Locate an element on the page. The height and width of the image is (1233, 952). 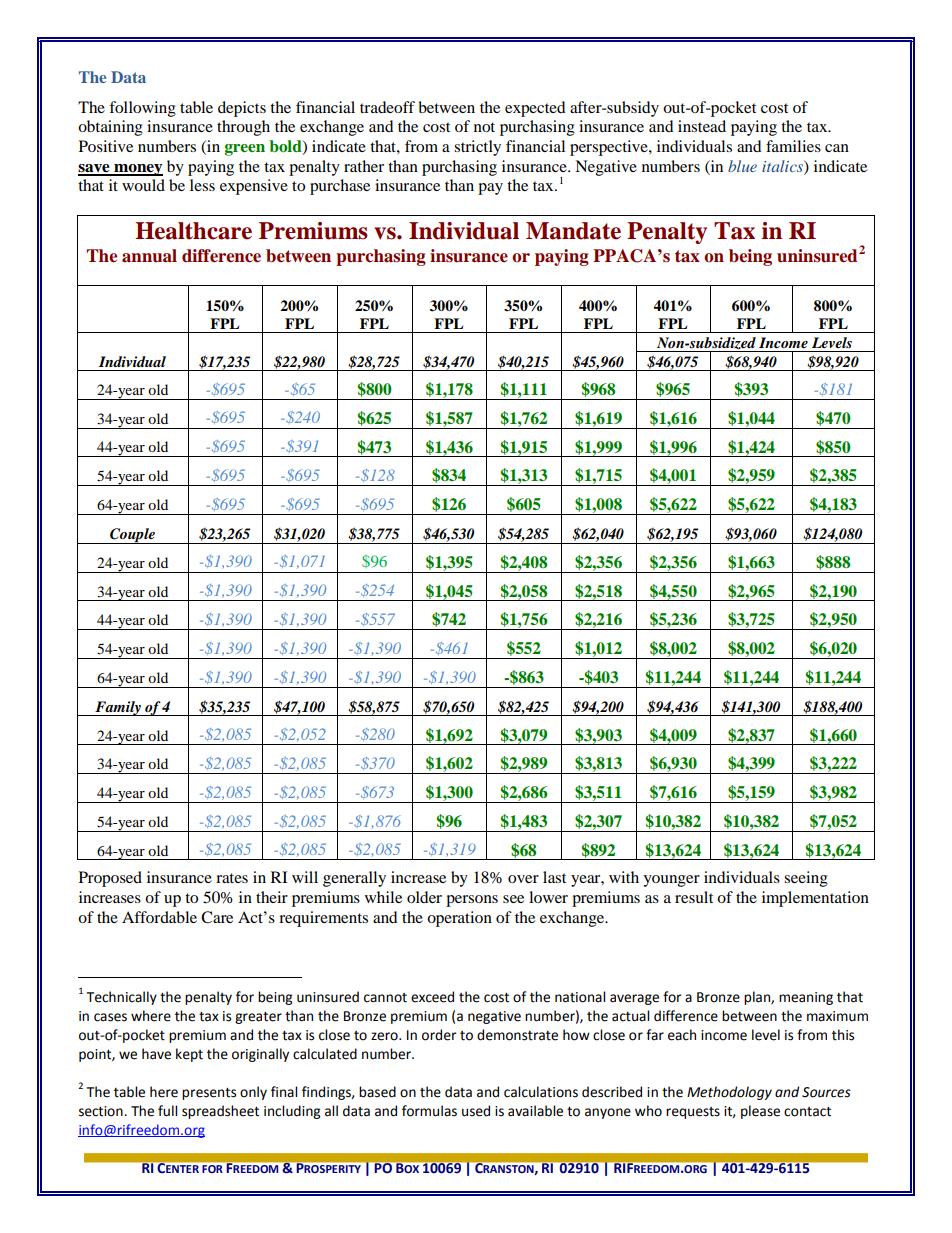
presents is located at coordinates (209, 1094).
